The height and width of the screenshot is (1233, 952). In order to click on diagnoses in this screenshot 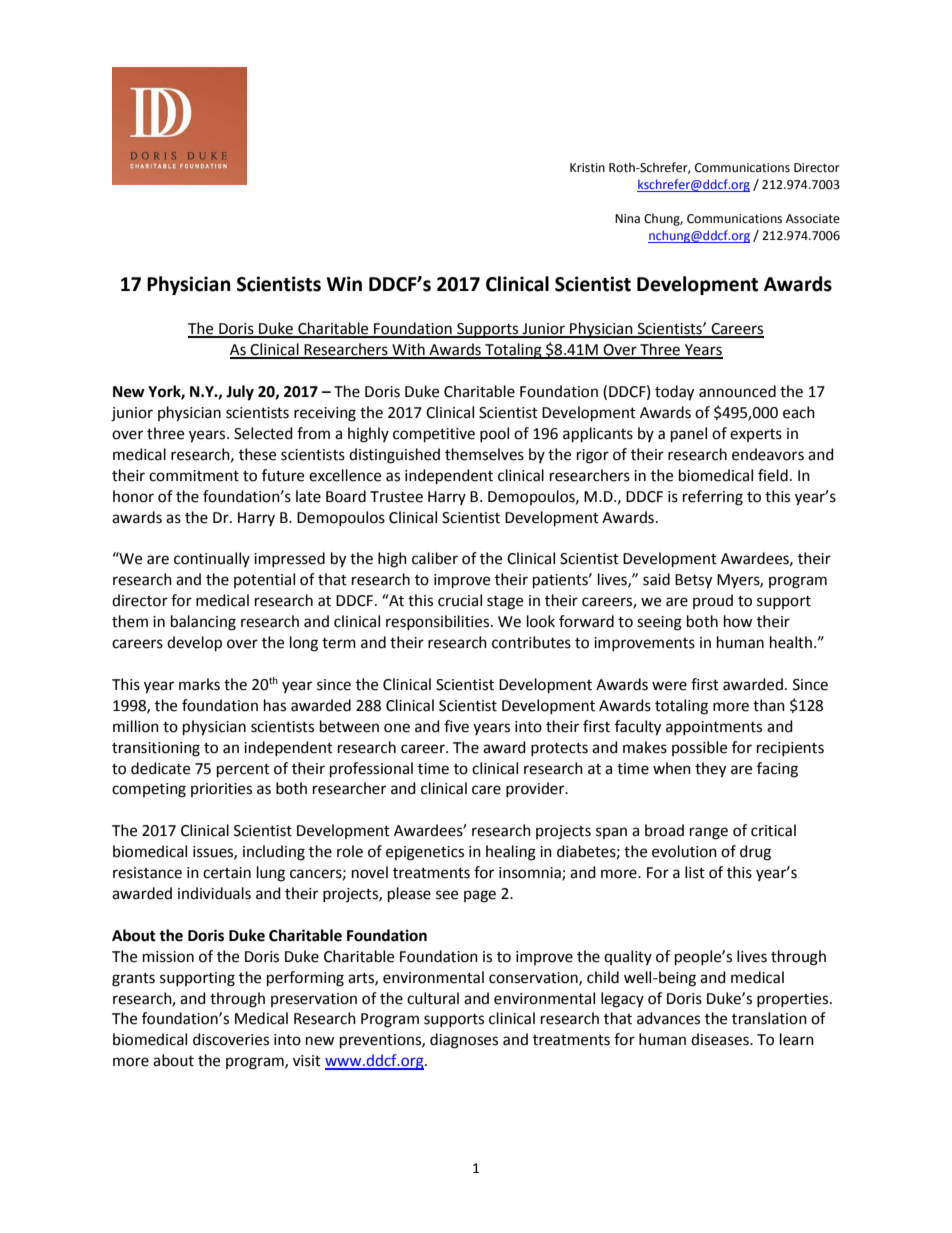, I will do `click(464, 1041)`.
